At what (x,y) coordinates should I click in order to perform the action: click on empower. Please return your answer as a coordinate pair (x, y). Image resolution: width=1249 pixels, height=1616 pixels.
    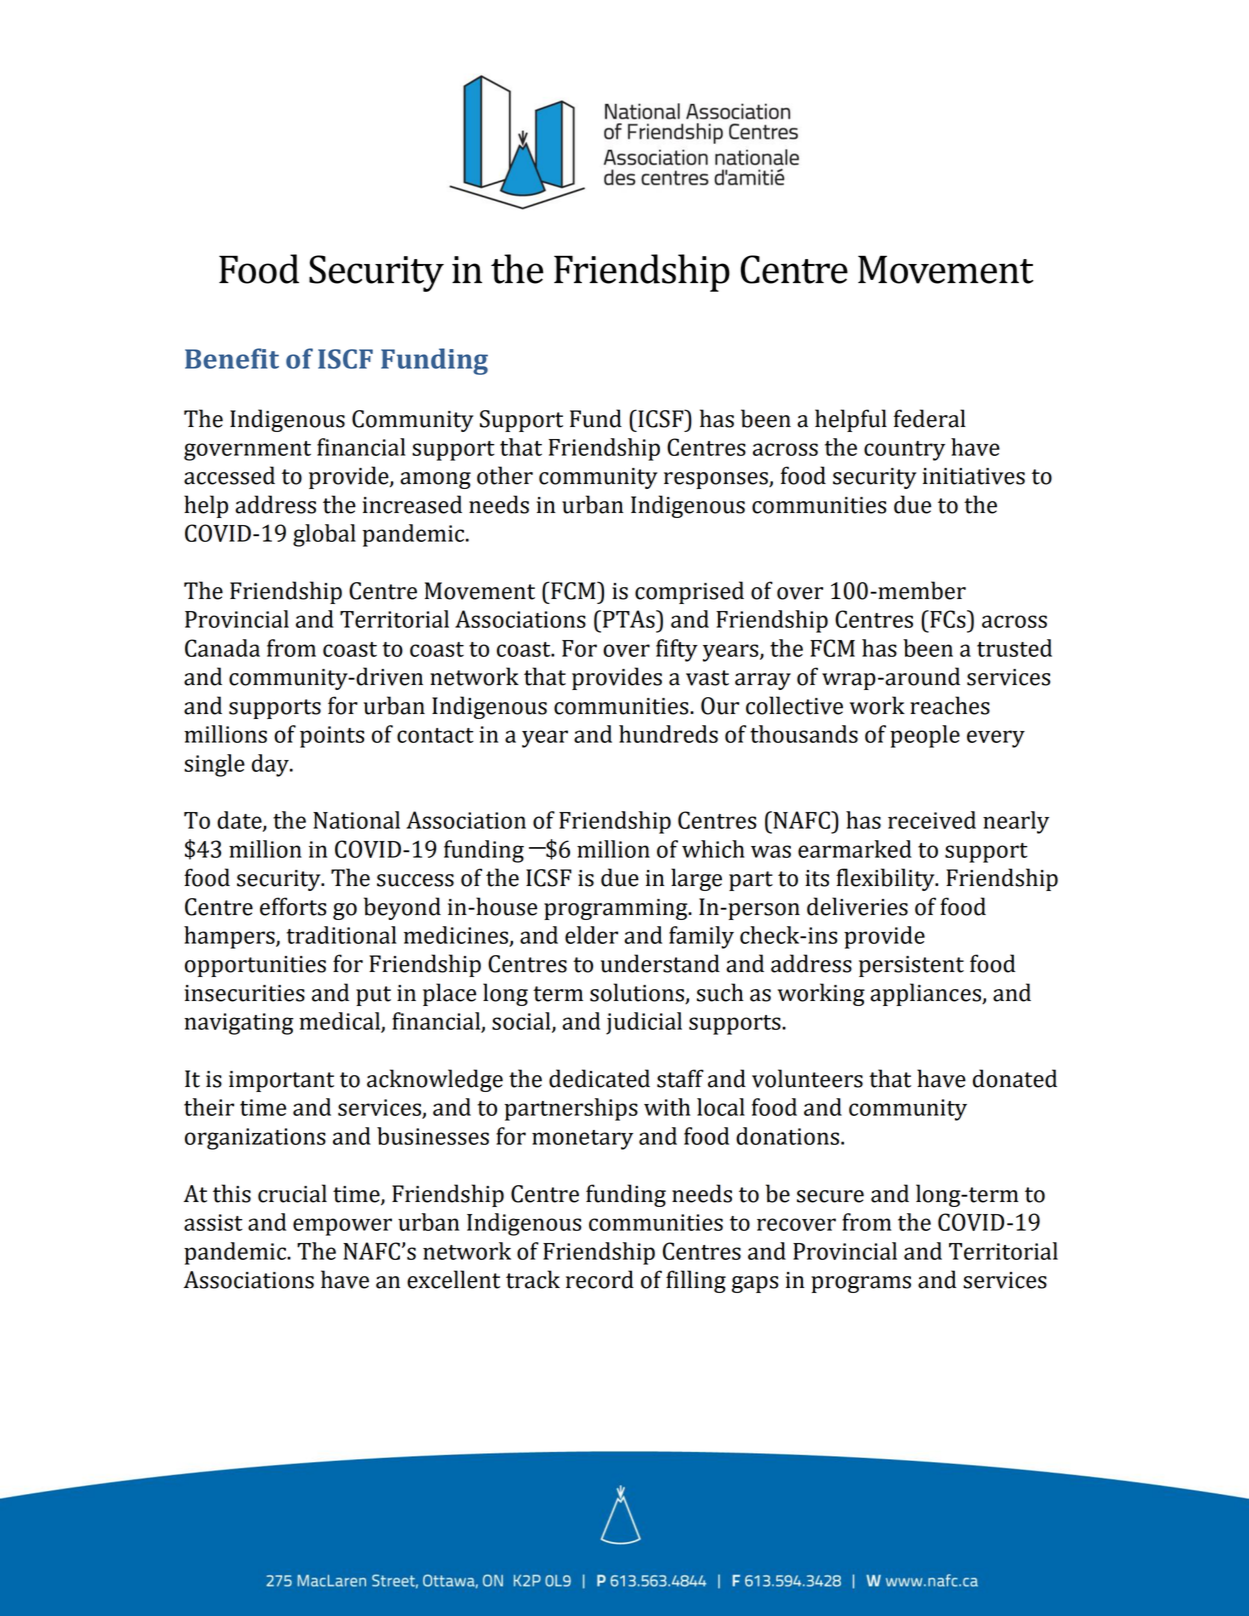
    Looking at the image, I should click on (342, 1227).
